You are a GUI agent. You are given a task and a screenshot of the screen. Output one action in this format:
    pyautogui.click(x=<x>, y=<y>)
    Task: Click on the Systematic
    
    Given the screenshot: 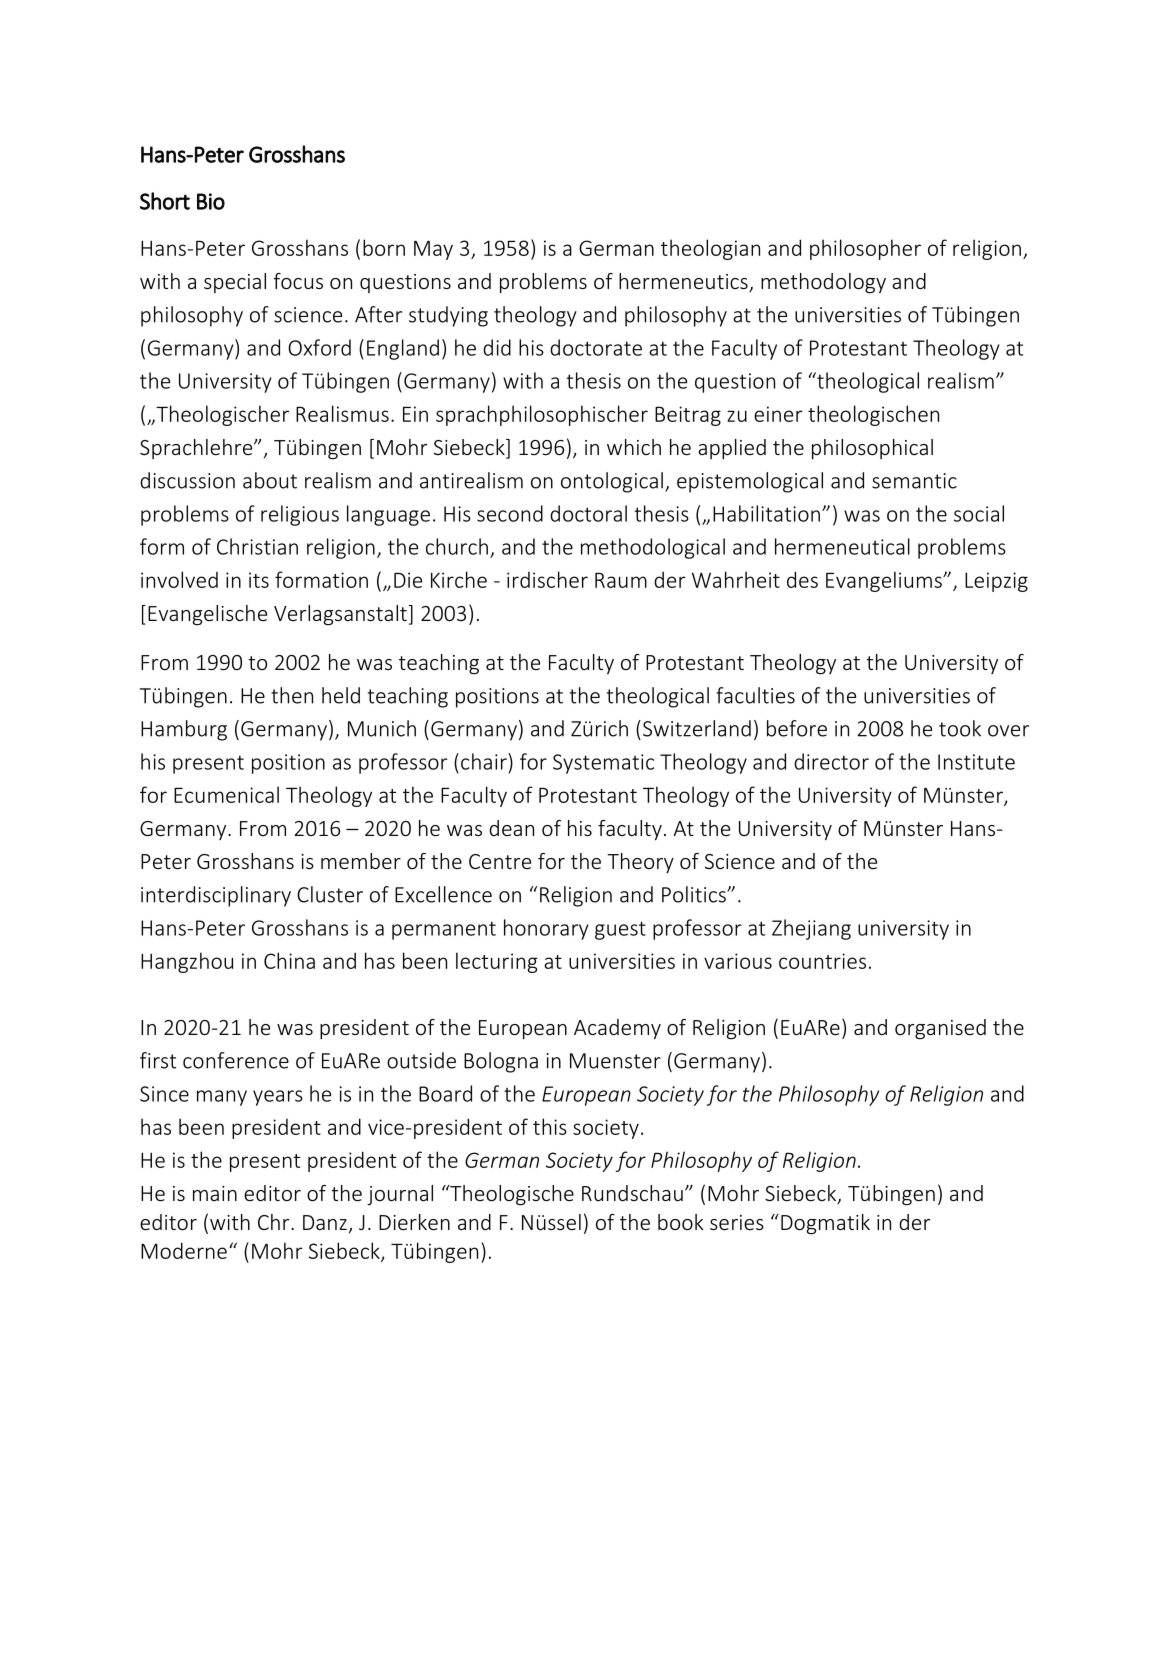 What is the action you would take?
    pyautogui.click(x=603, y=764)
